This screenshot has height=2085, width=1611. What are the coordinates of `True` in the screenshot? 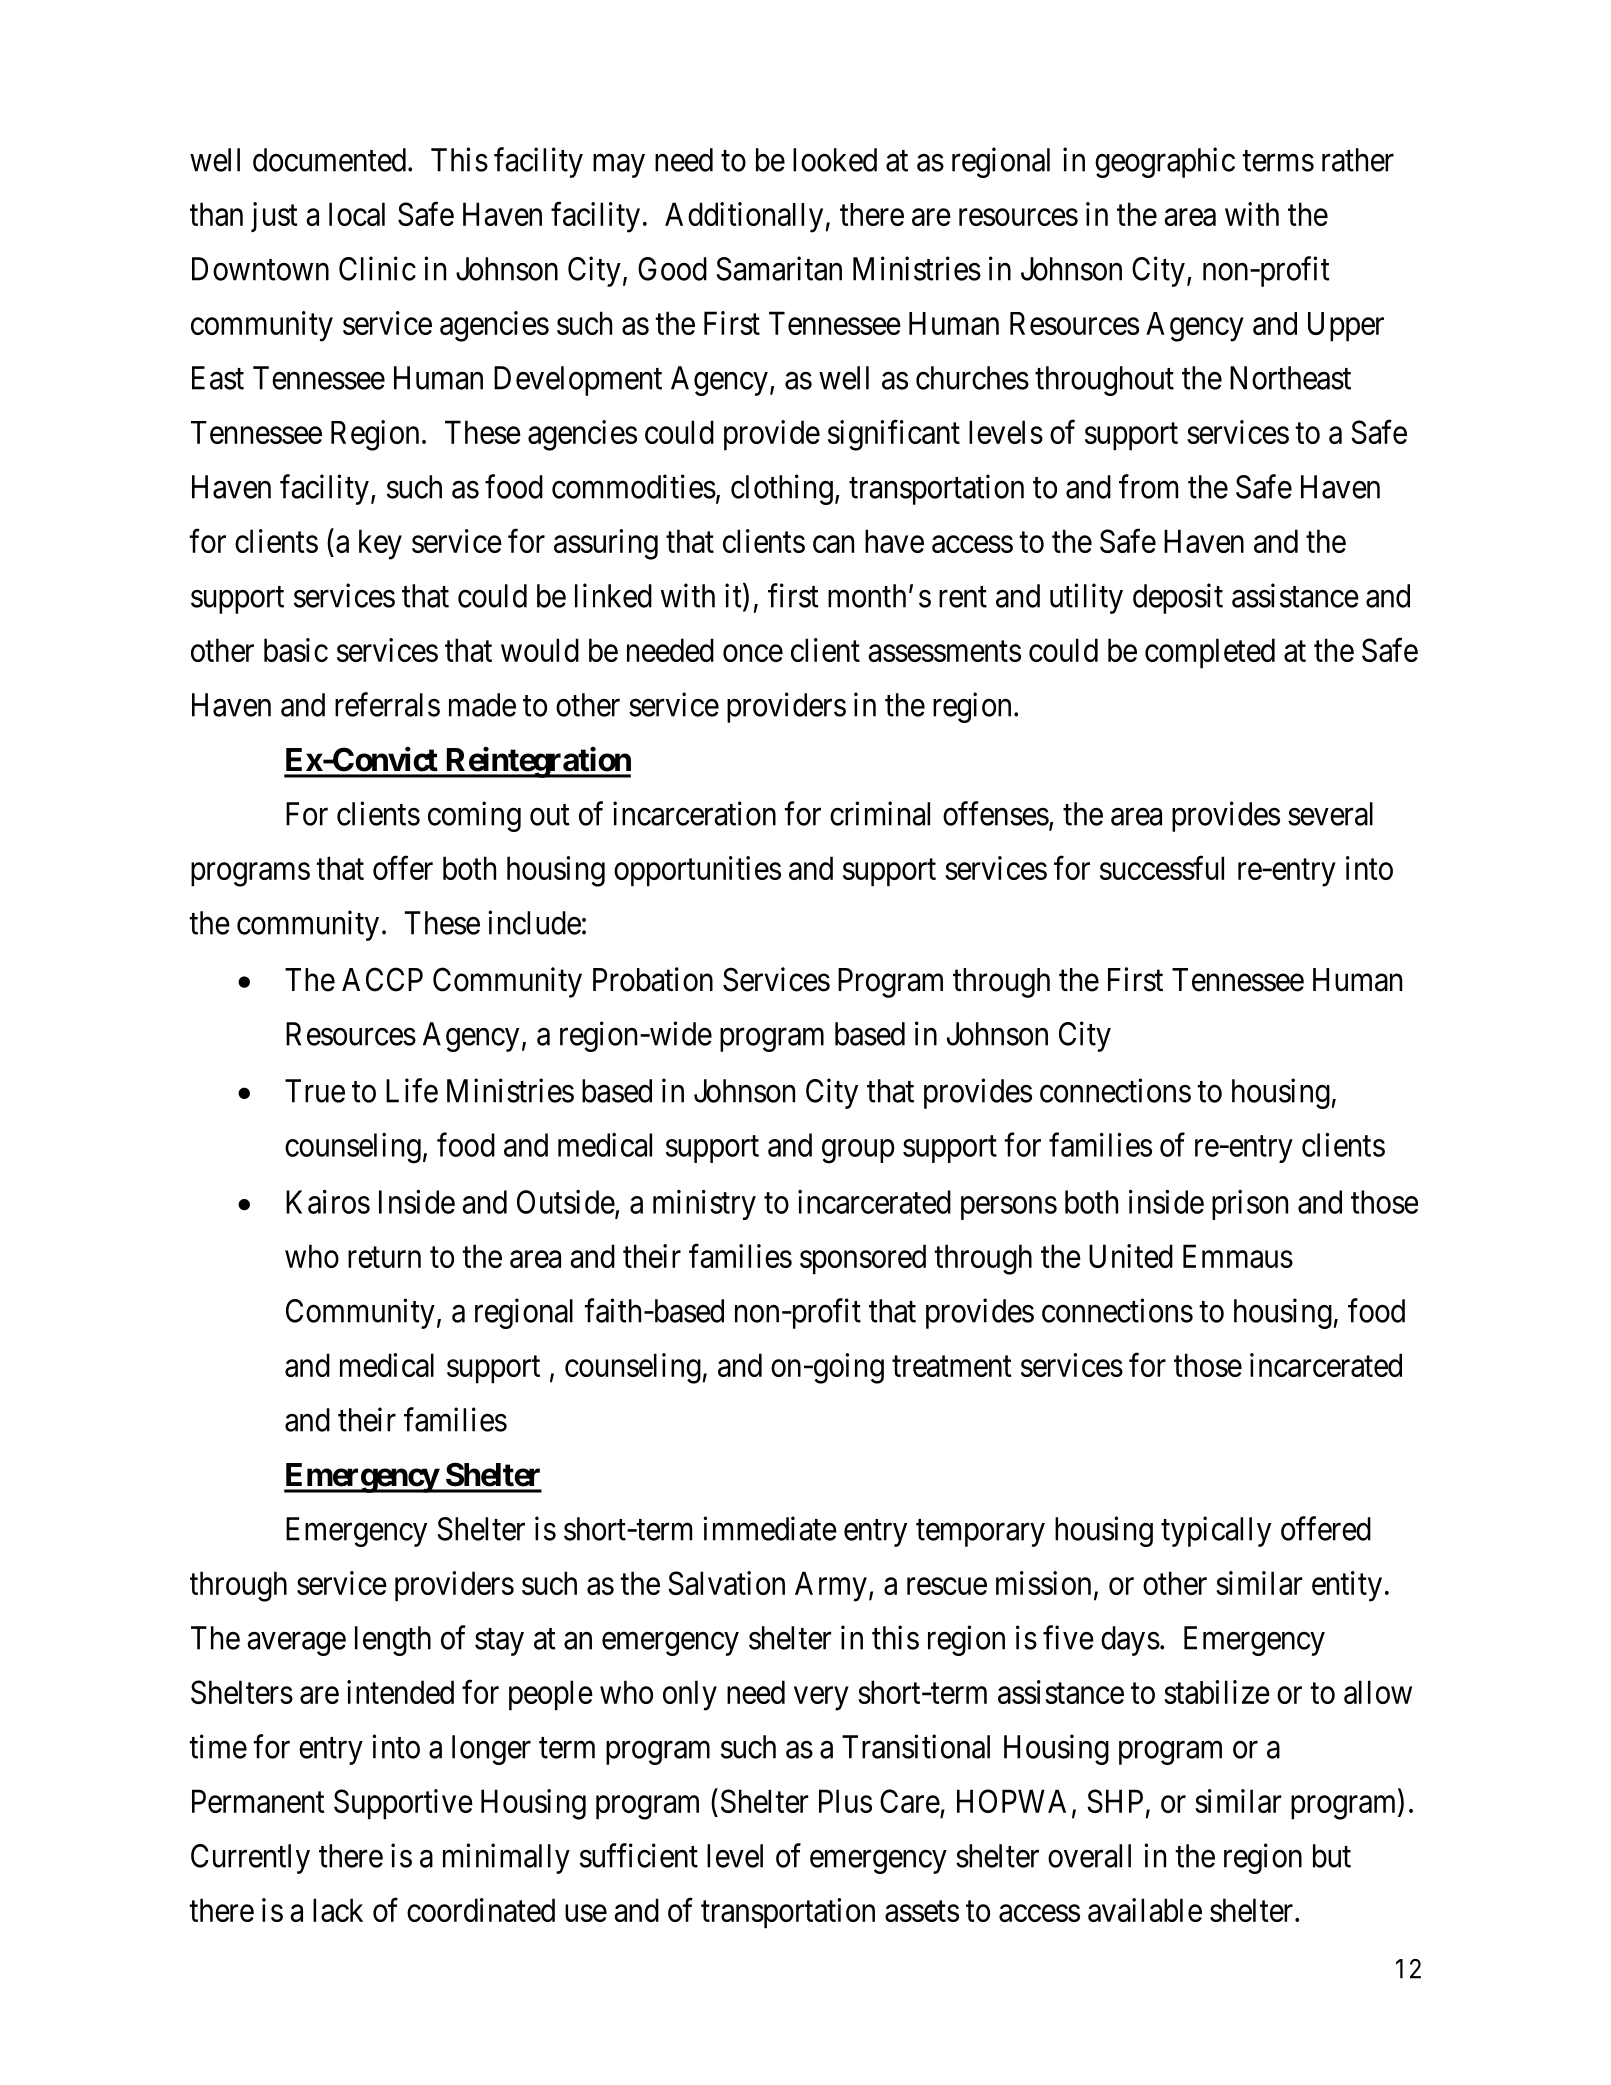 It's located at (315, 1091).
